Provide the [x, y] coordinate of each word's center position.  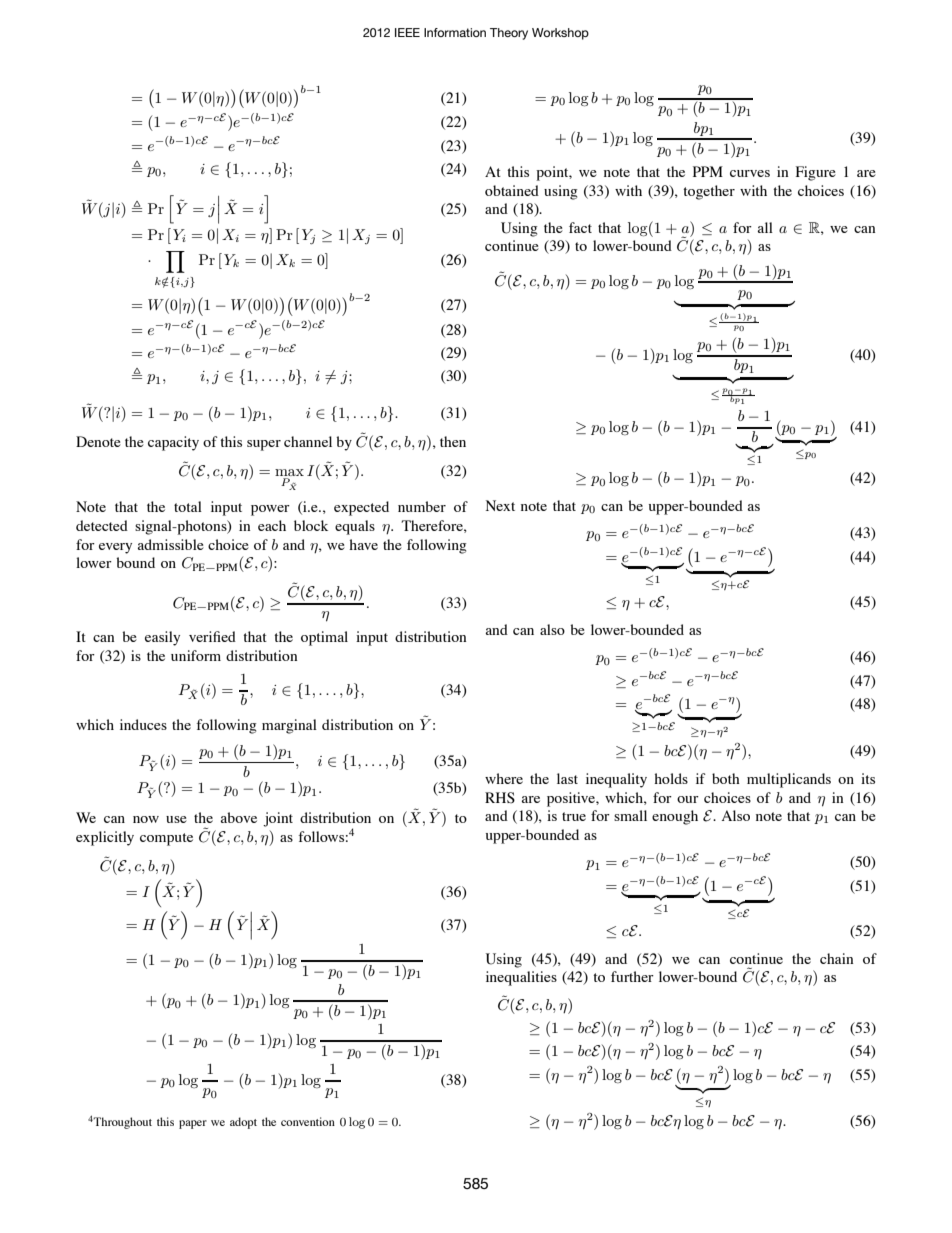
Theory [509, 34]
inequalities [521, 978]
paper [193, 1124]
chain [837, 958]
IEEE [407, 32]
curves [750, 173]
